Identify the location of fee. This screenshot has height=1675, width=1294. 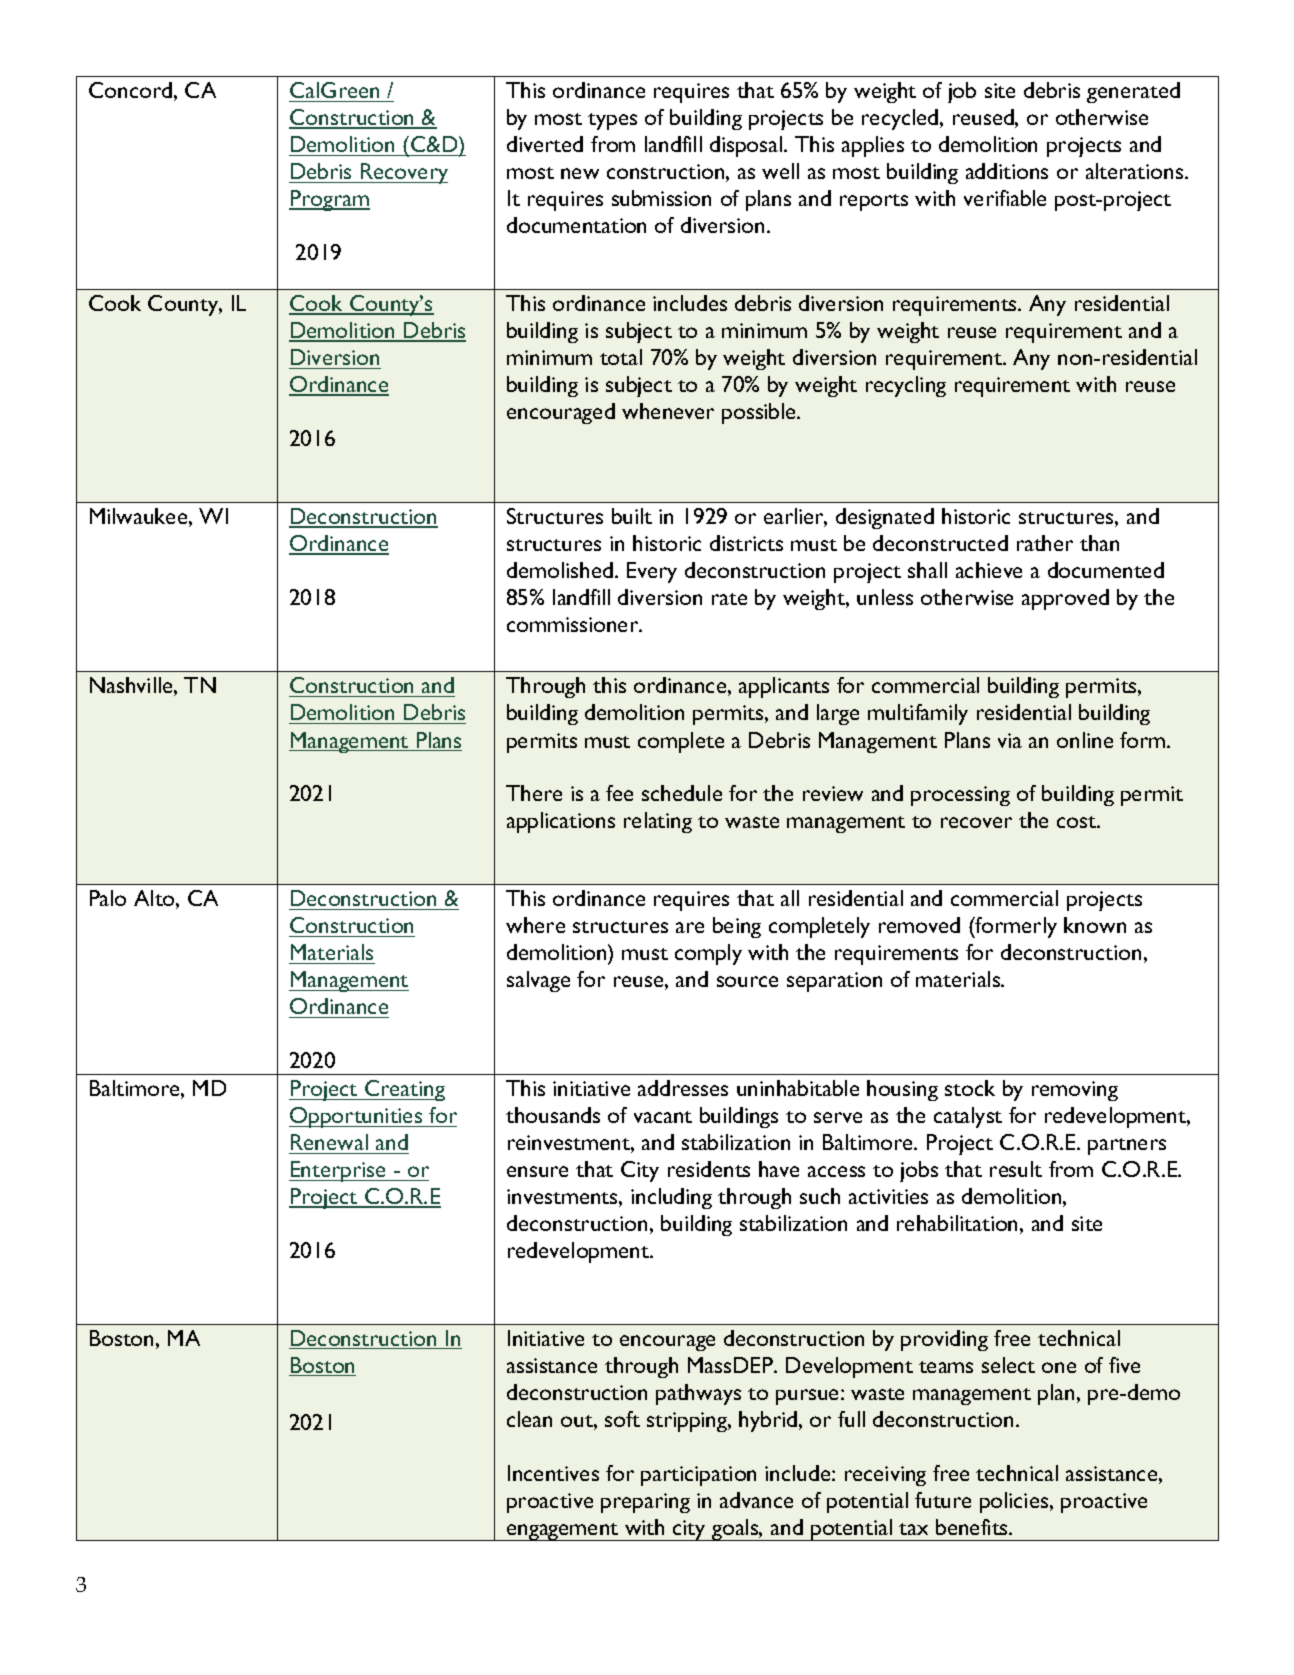
(619, 793).
